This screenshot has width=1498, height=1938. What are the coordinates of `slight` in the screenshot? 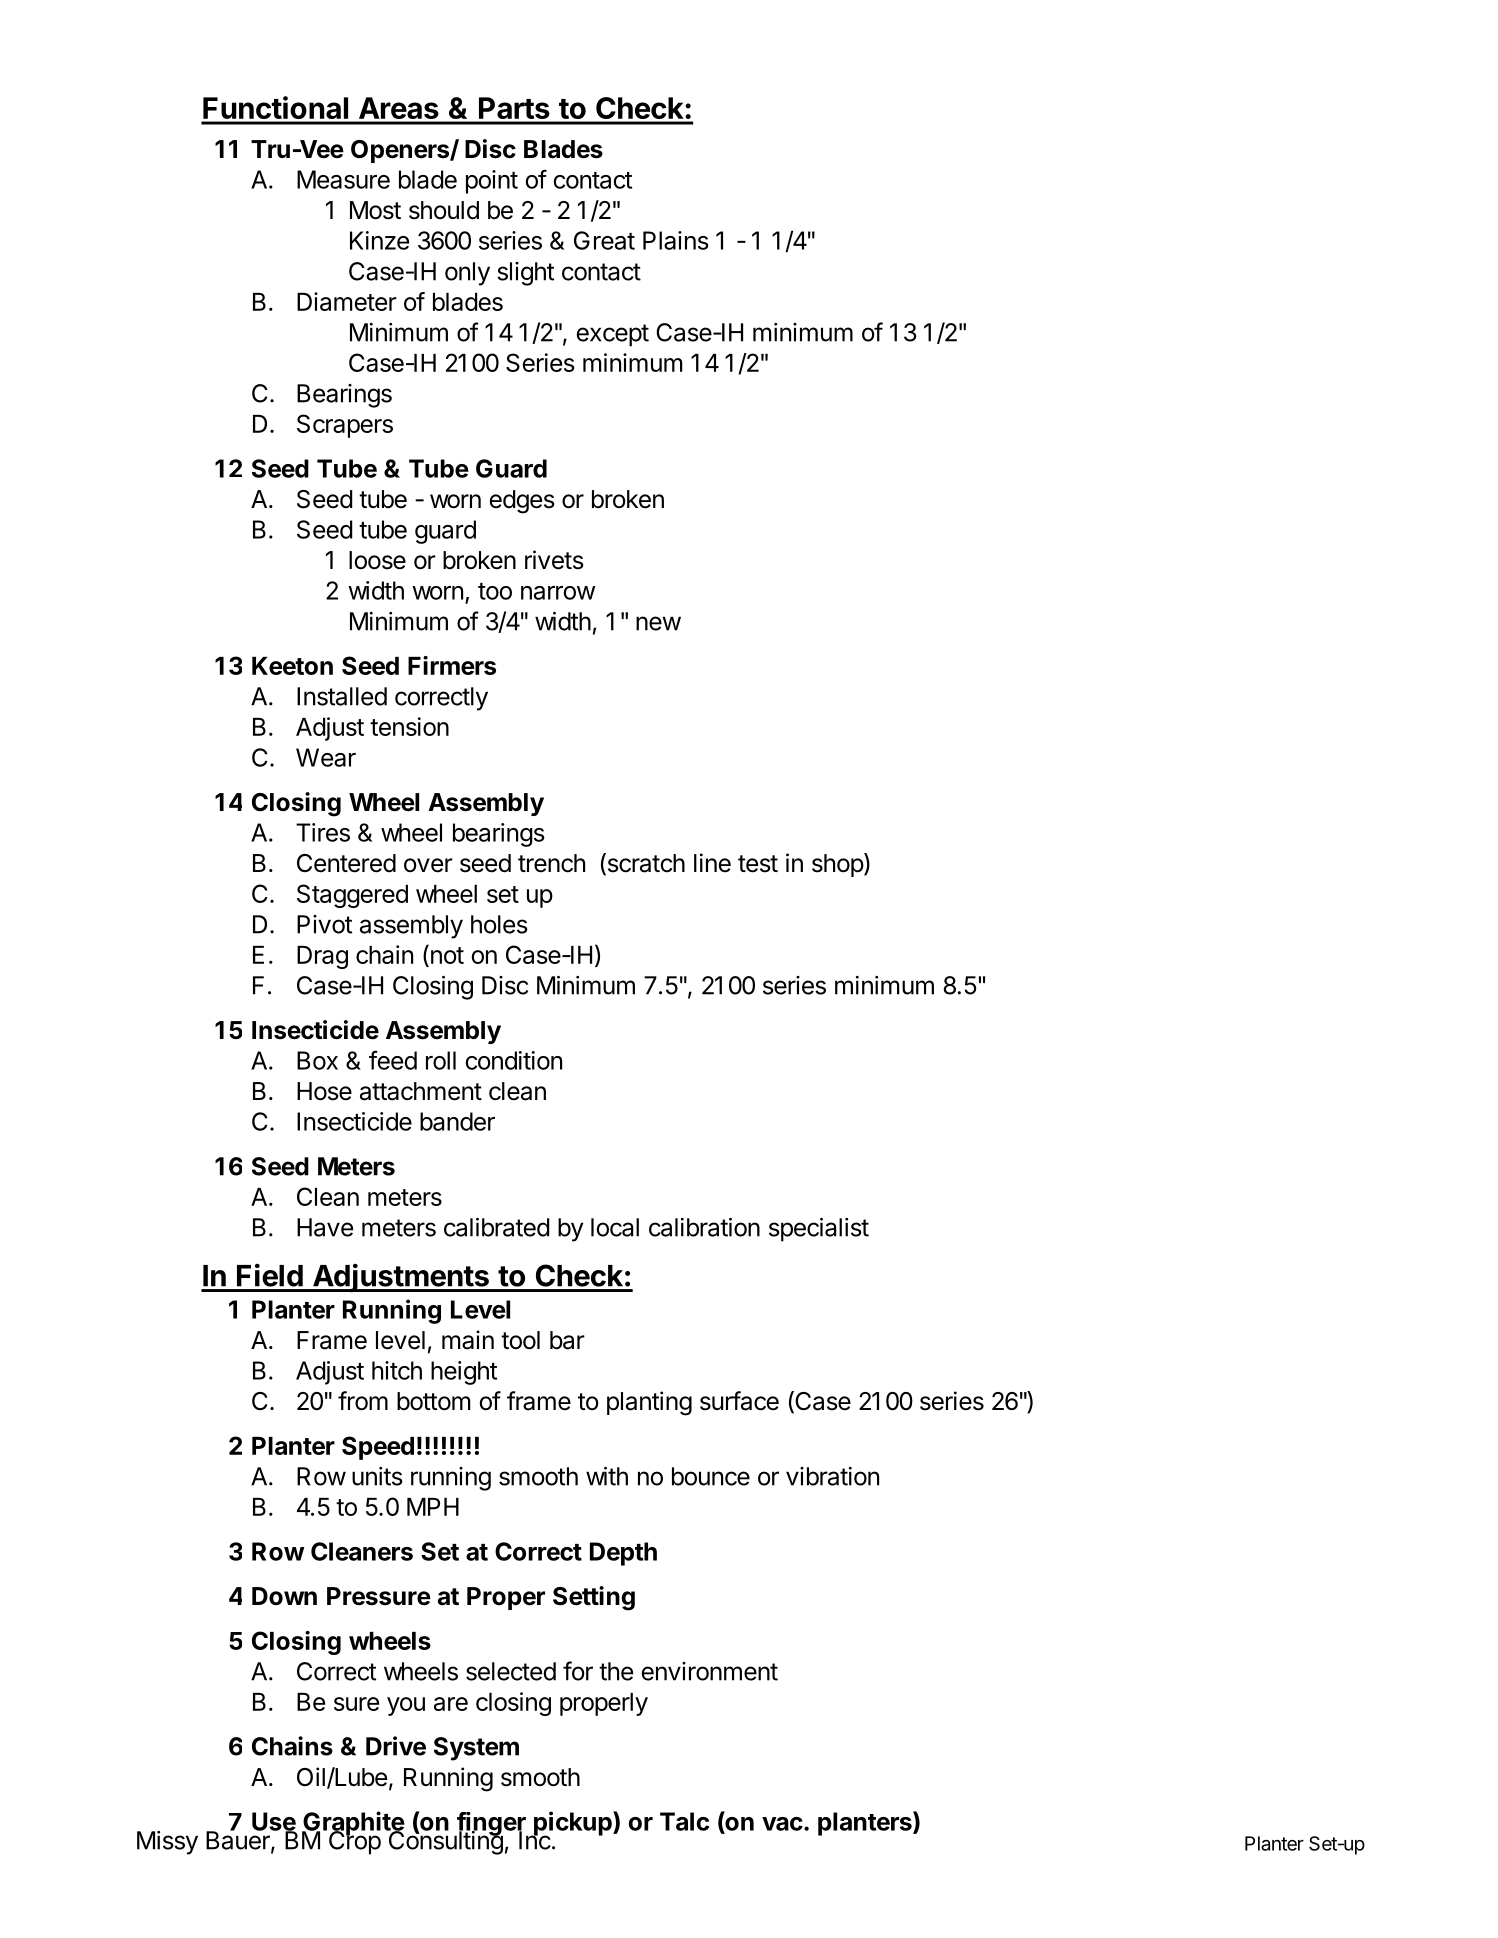 It's located at (525, 274).
